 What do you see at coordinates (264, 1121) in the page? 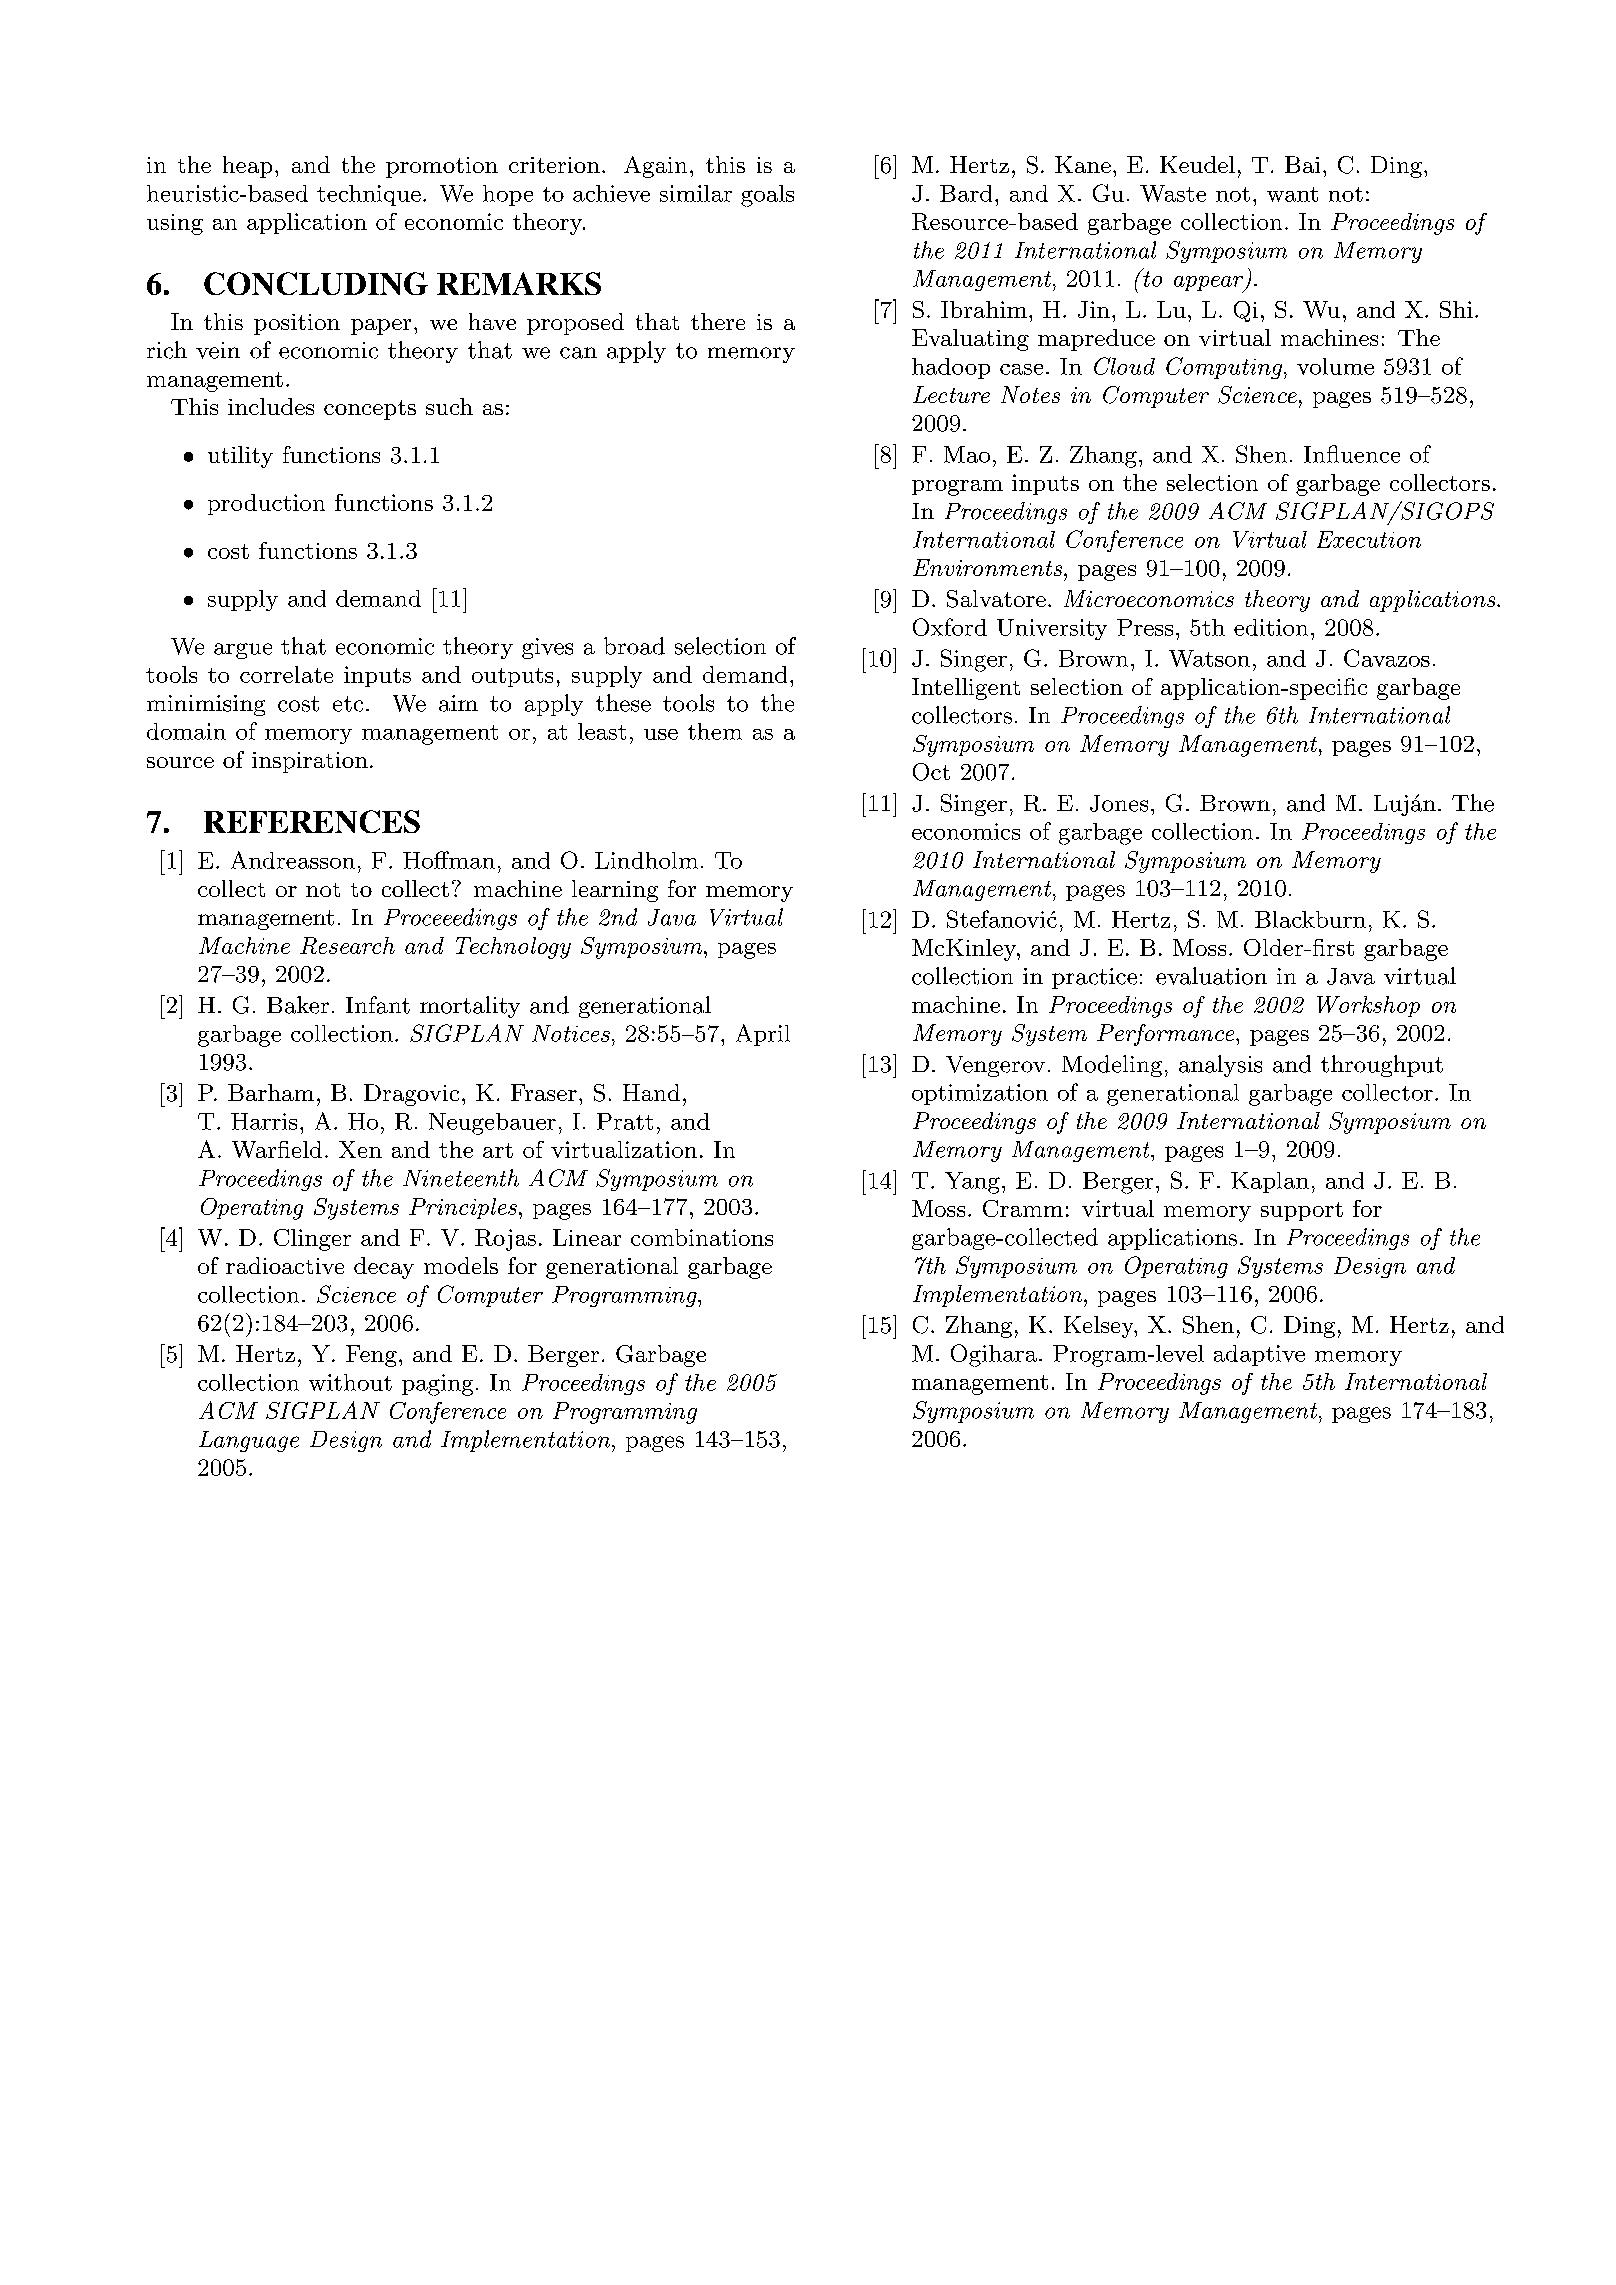
I see `Harris` at bounding box center [264, 1121].
